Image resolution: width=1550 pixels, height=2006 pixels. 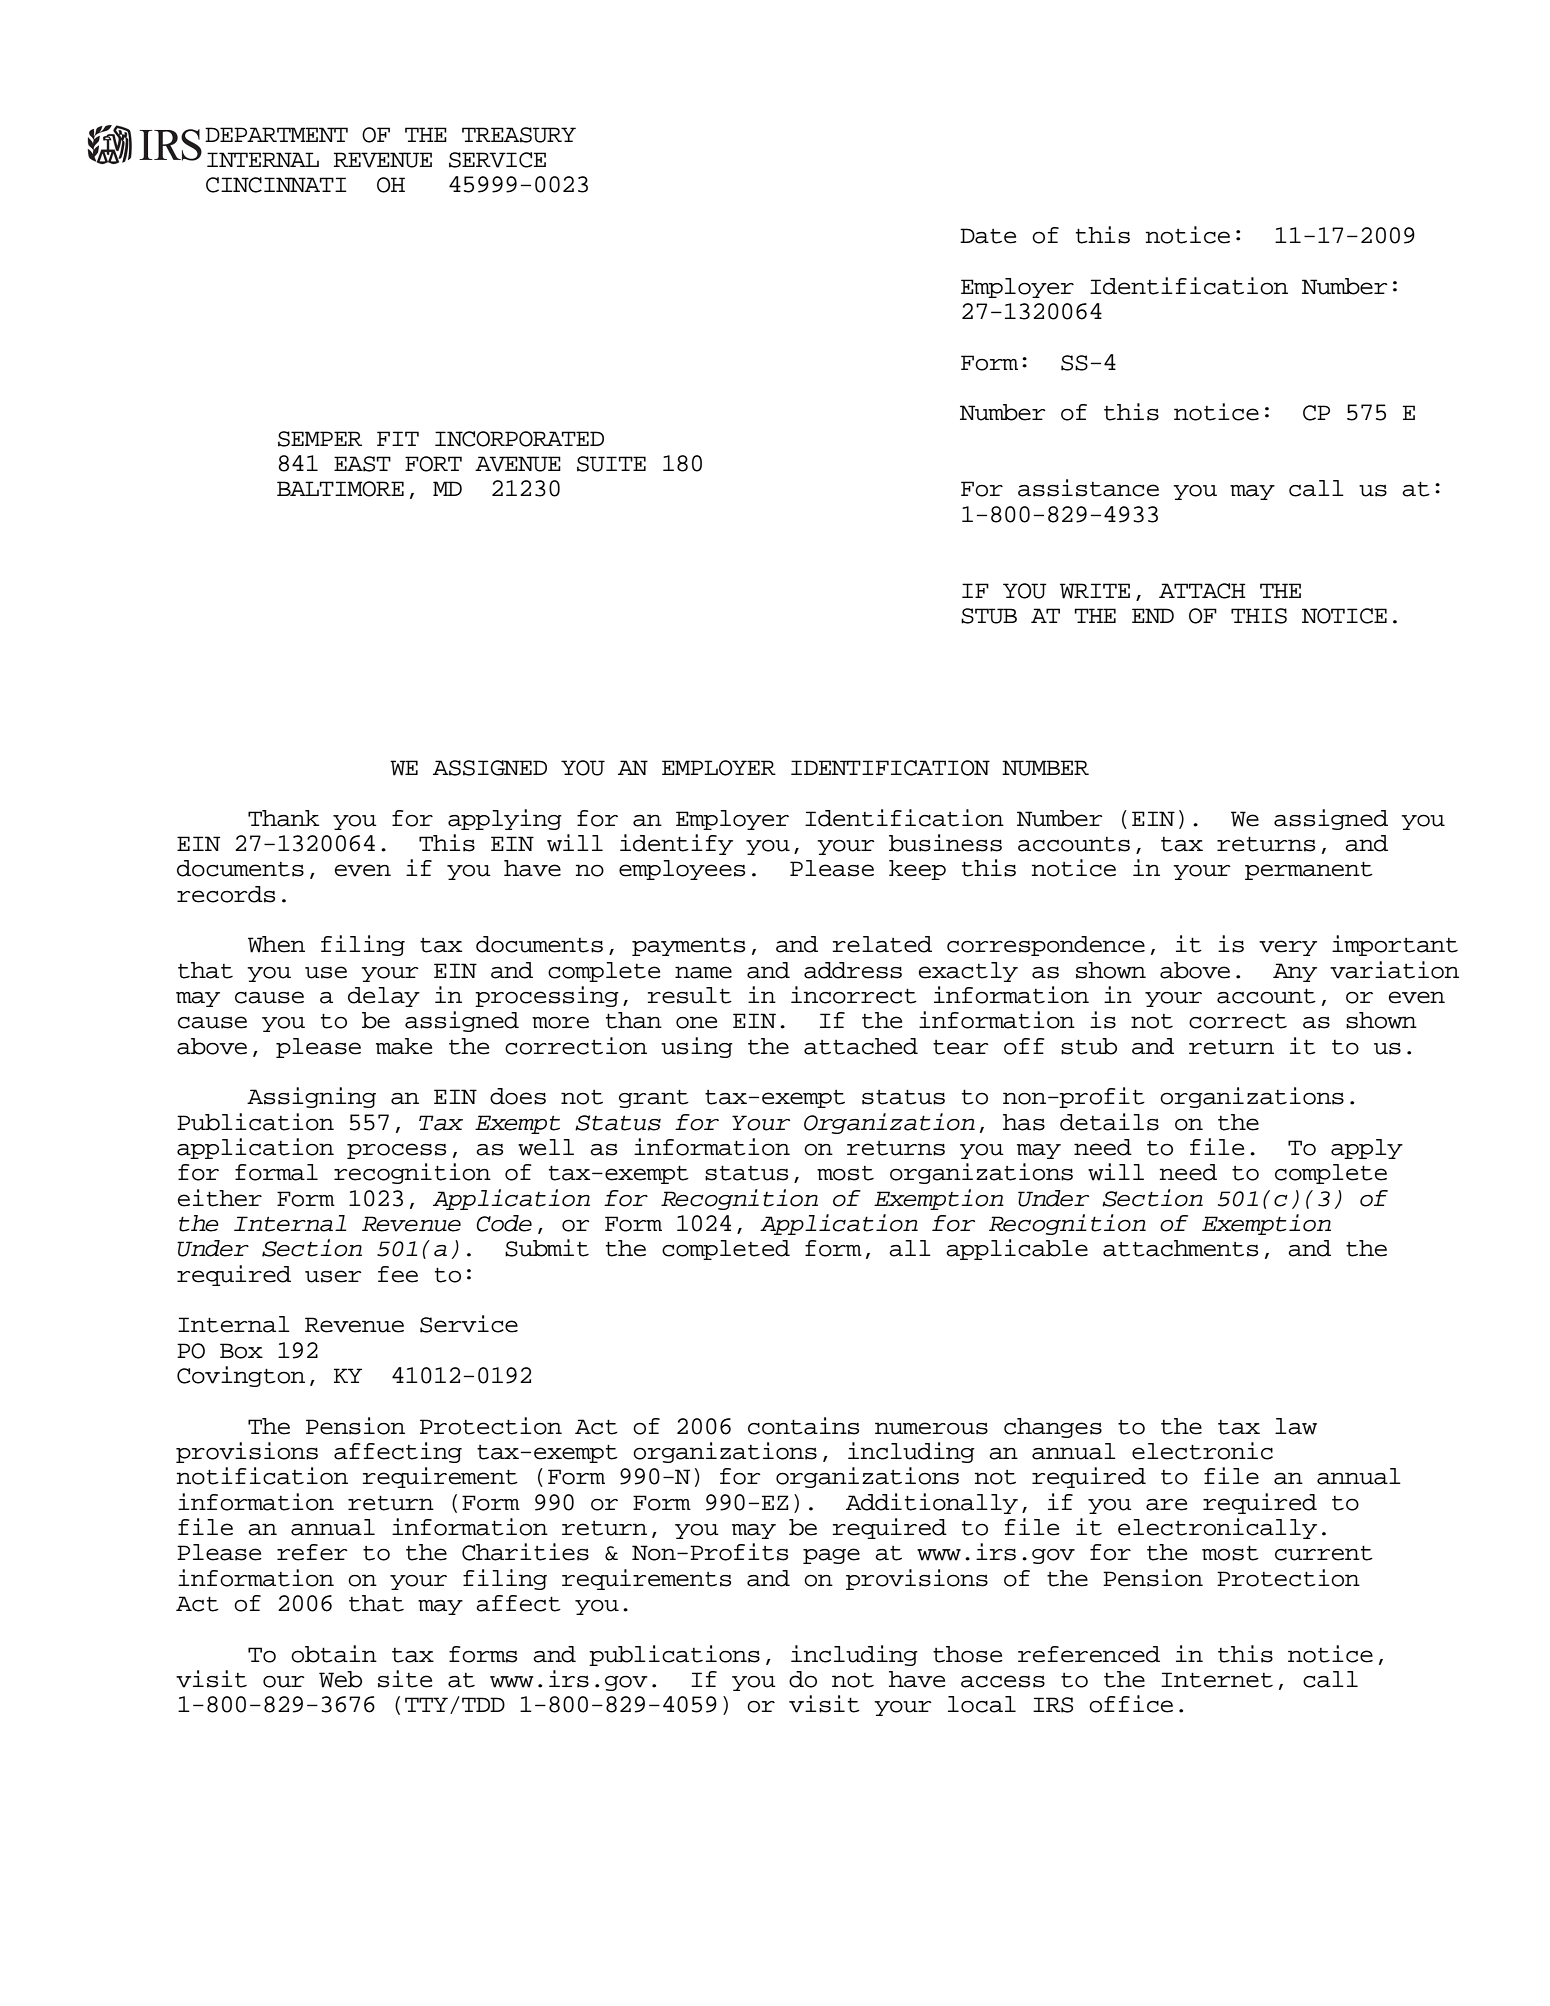 What do you see at coordinates (1309, 870) in the image?
I see `permanent` at bounding box center [1309, 870].
